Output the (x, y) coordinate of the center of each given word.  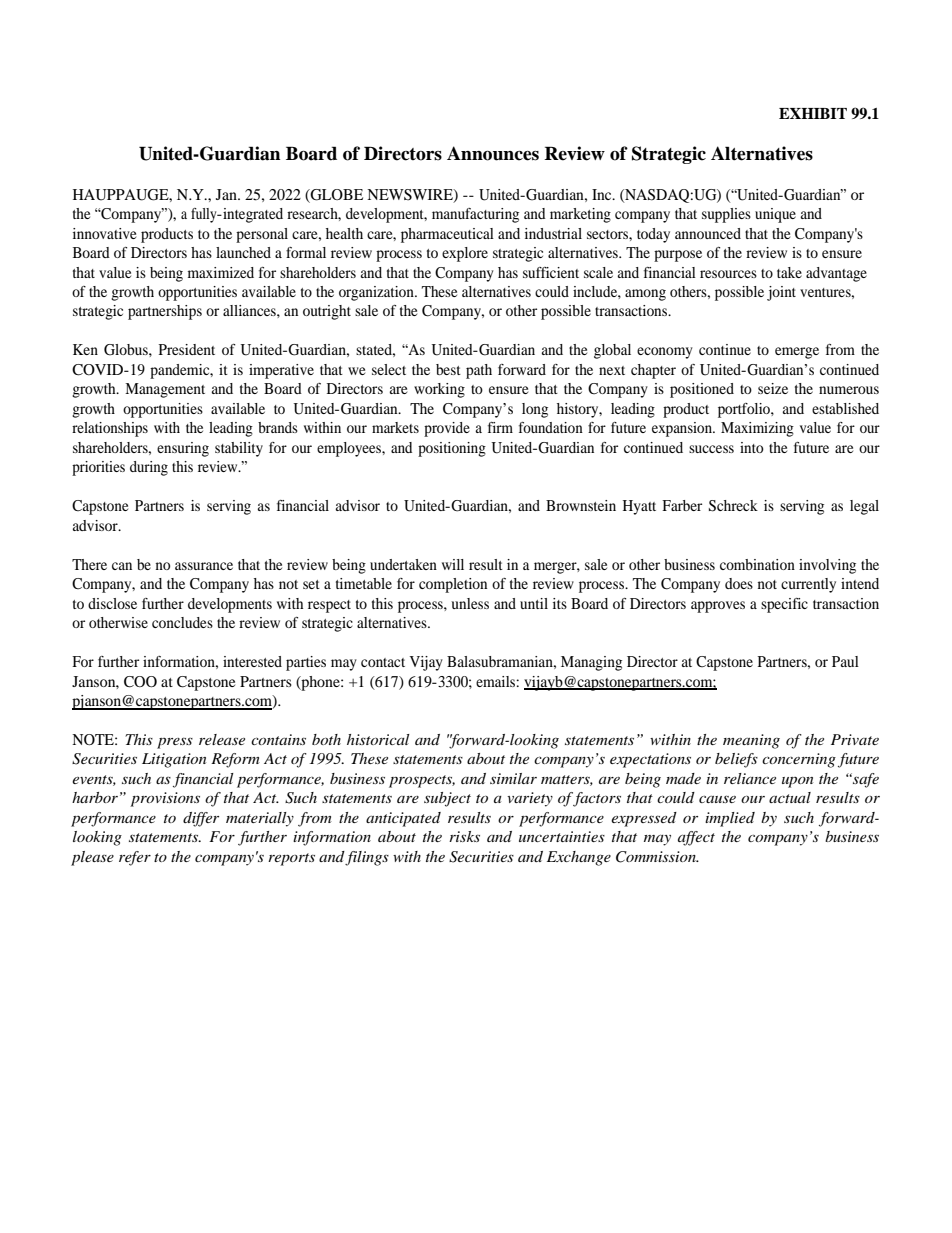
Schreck (733, 506)
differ (201, 819)
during (149, 468)
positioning (452, 449)
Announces (493, 153)
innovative (104, 233)
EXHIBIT (813, 113)
